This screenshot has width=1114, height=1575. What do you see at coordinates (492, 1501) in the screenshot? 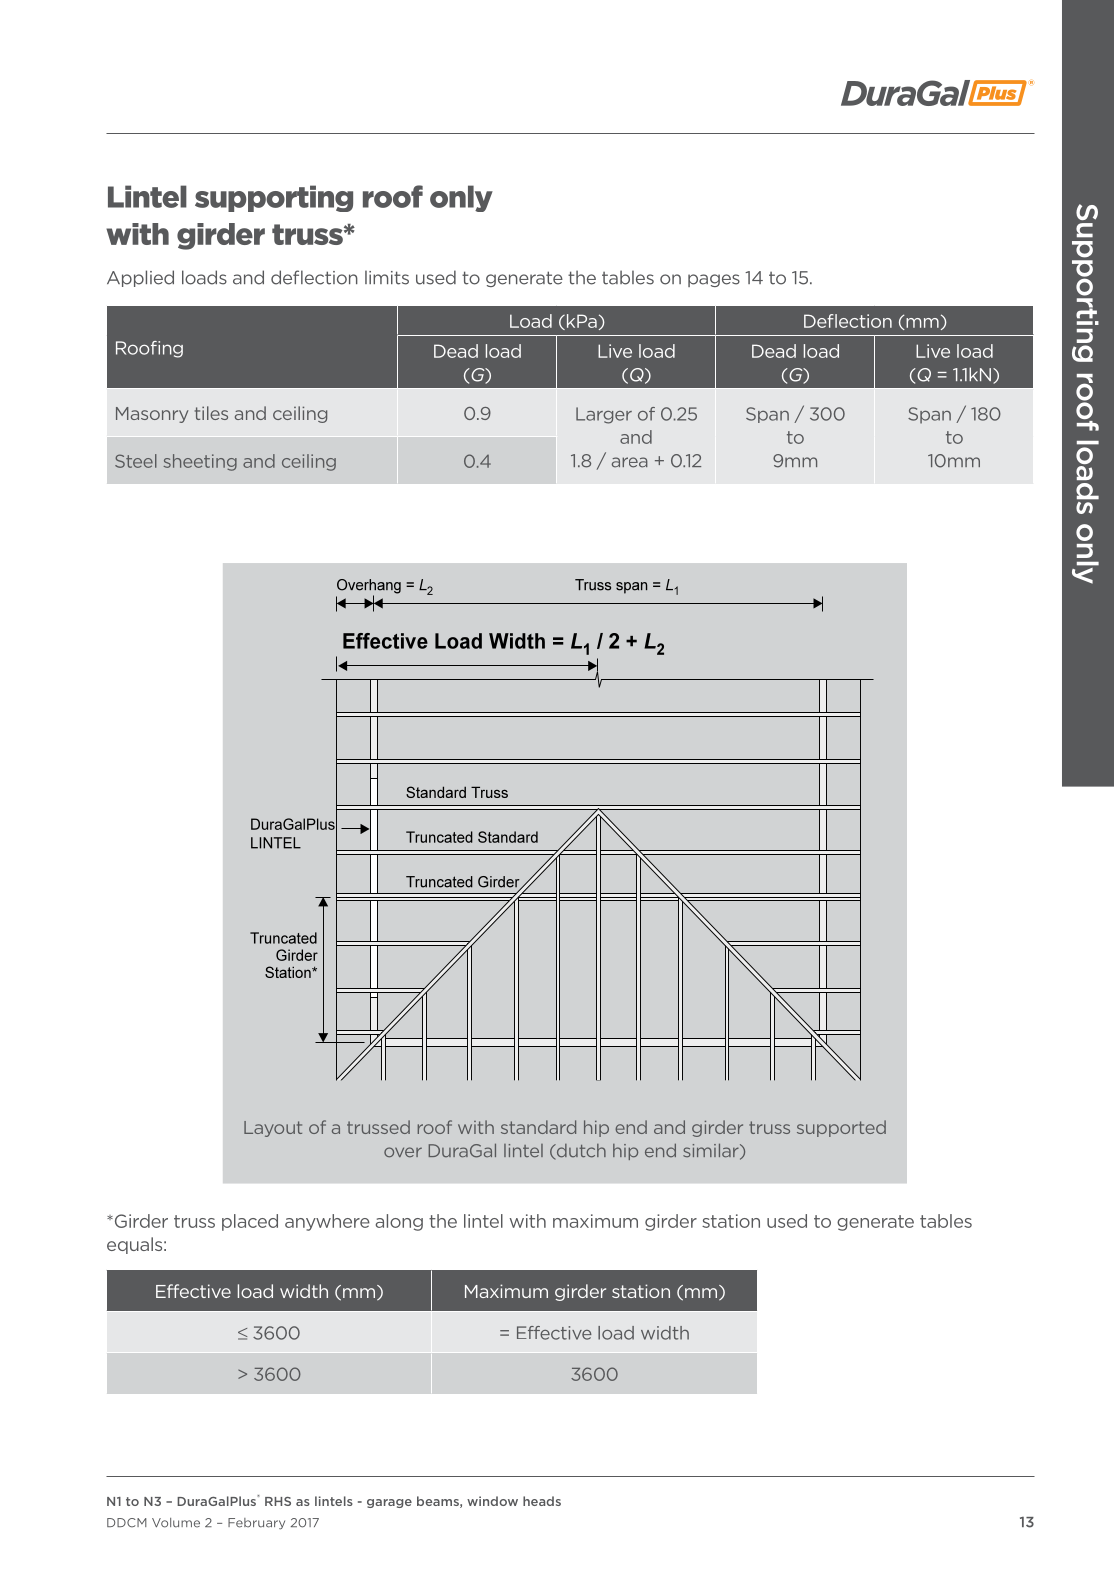
I see `window` at bounding box center [492, 1501].
